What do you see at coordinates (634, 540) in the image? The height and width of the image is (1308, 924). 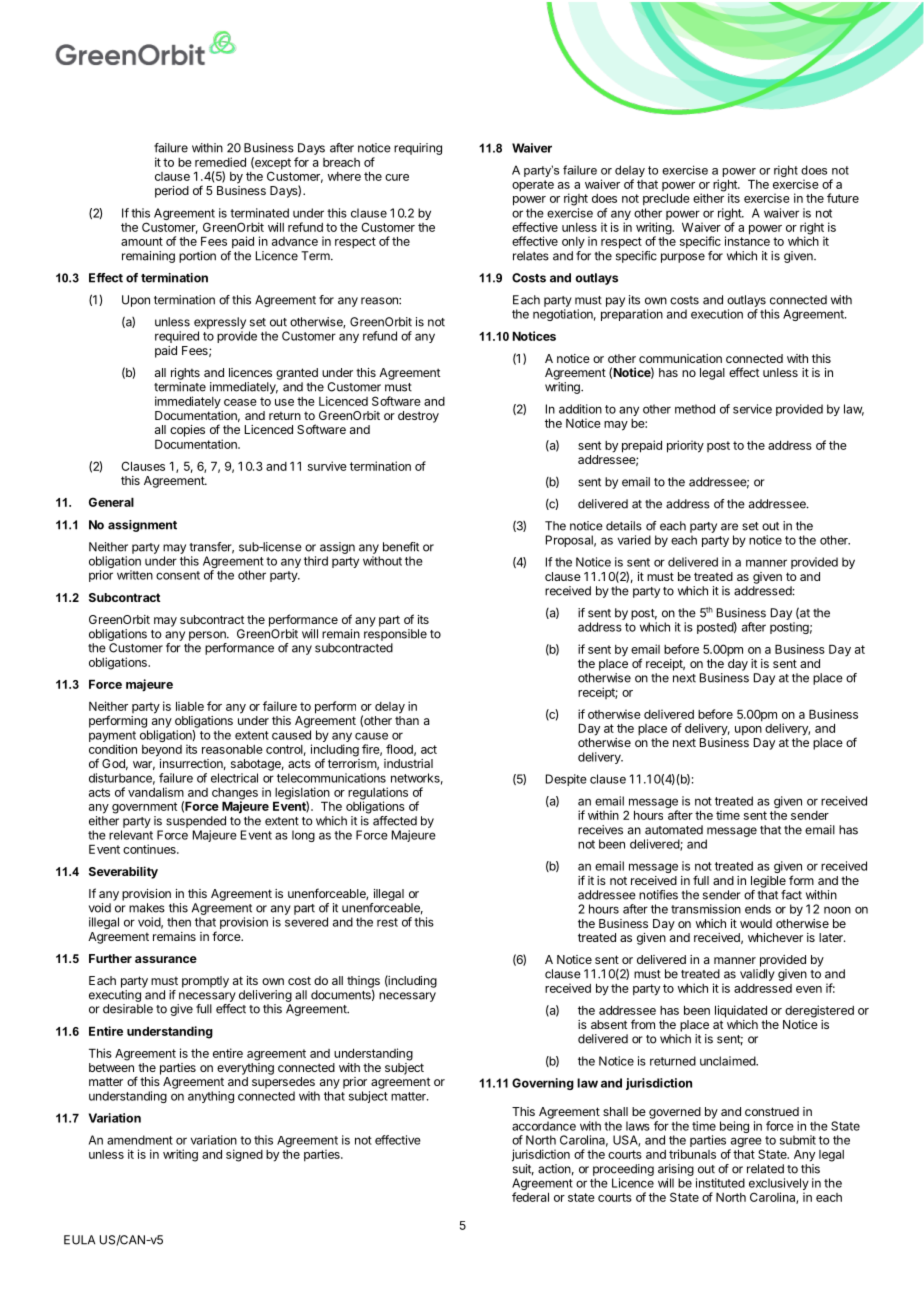 I see `varied` at bounding box center [634, 540].
